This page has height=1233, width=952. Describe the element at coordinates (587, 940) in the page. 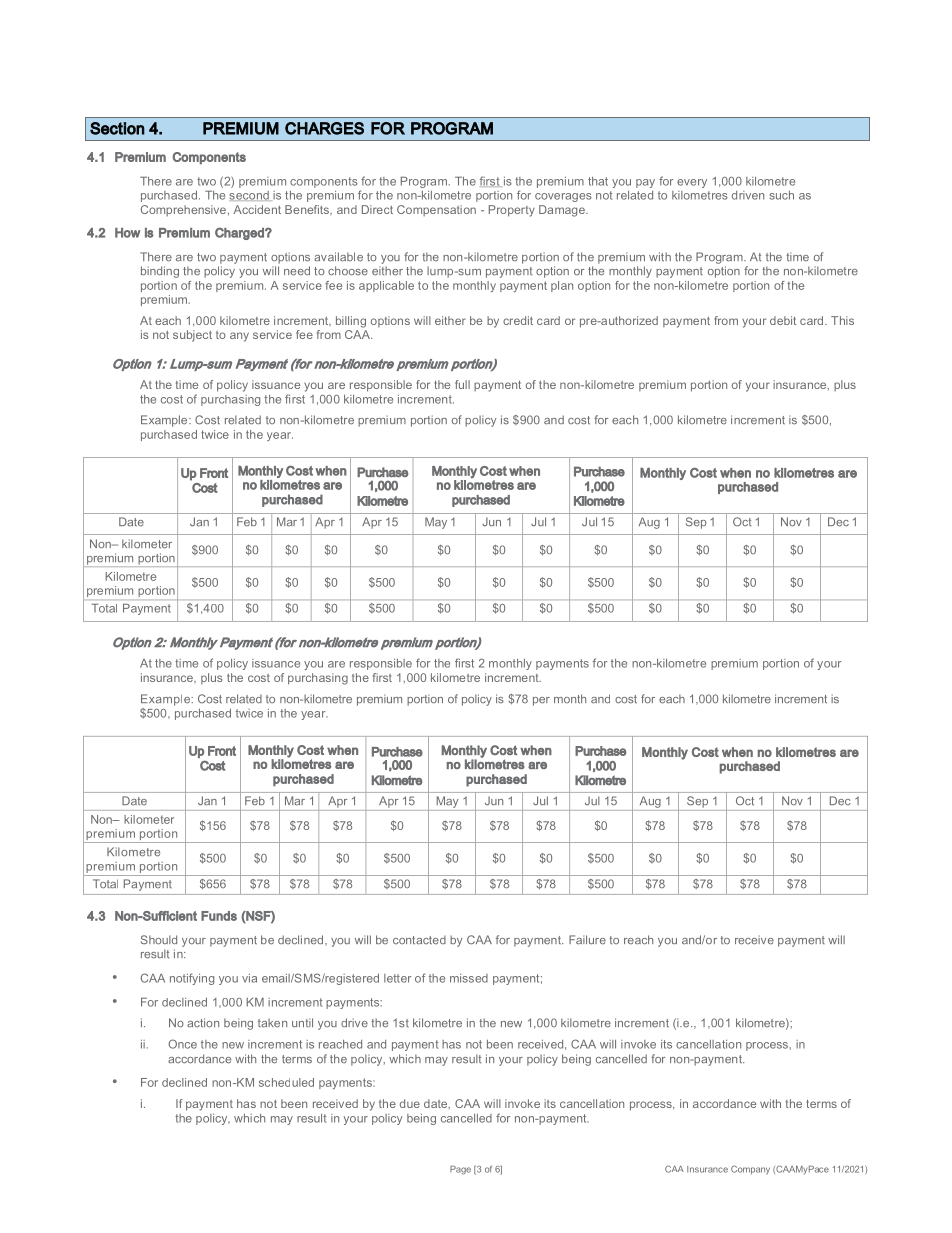

I see `Failure` at that location.
